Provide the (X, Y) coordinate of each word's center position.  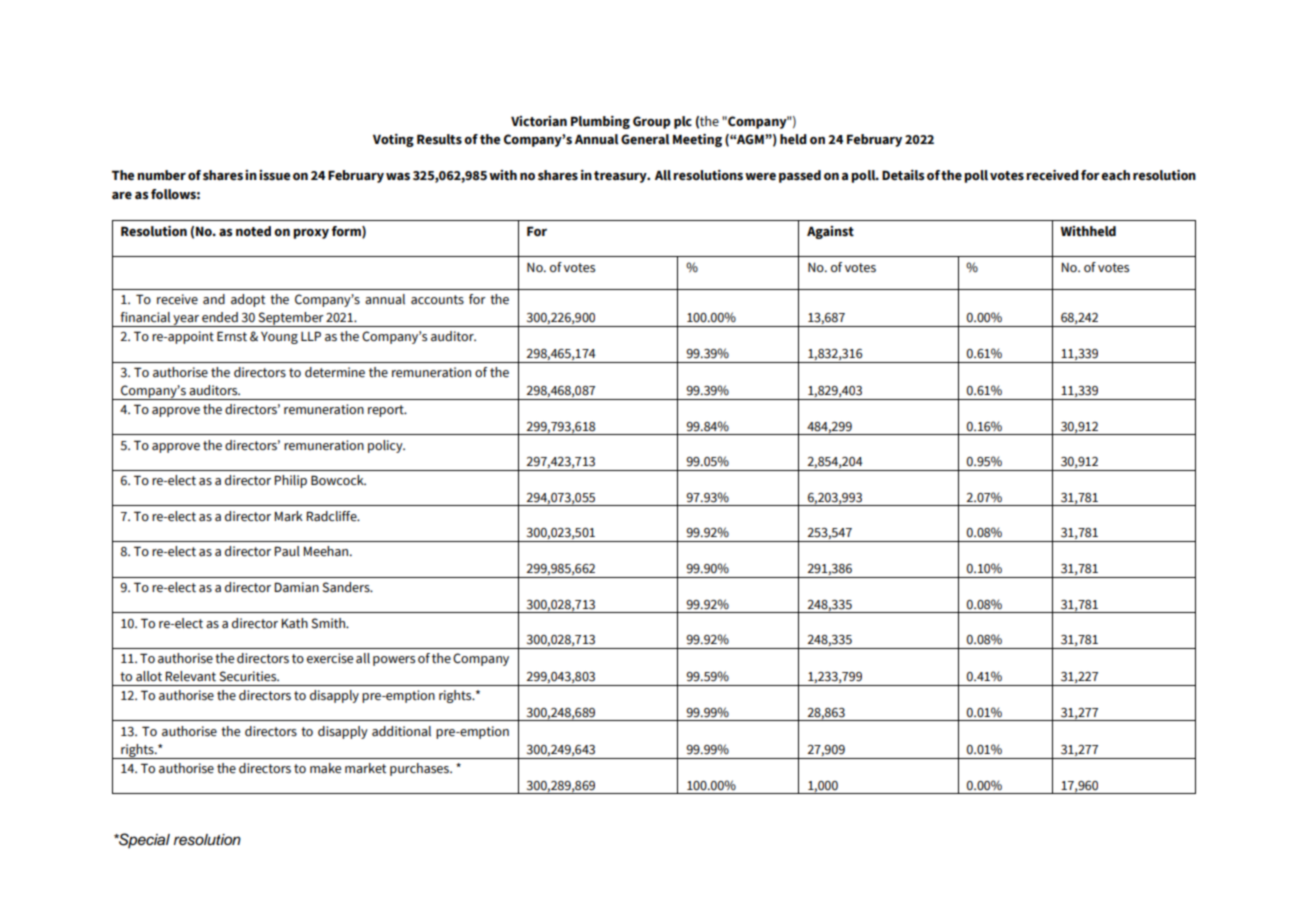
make (325, 768)
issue (274, 175)
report (387, 411)
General (645, 139)
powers (394, 661)
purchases (420, 769)
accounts (437, 300)
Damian (297, 587)
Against (830, 232)
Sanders (347, 587)
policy (386, 446)
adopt (248, 300)
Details (903, 175)
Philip (291, 481)
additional (401, 731)
